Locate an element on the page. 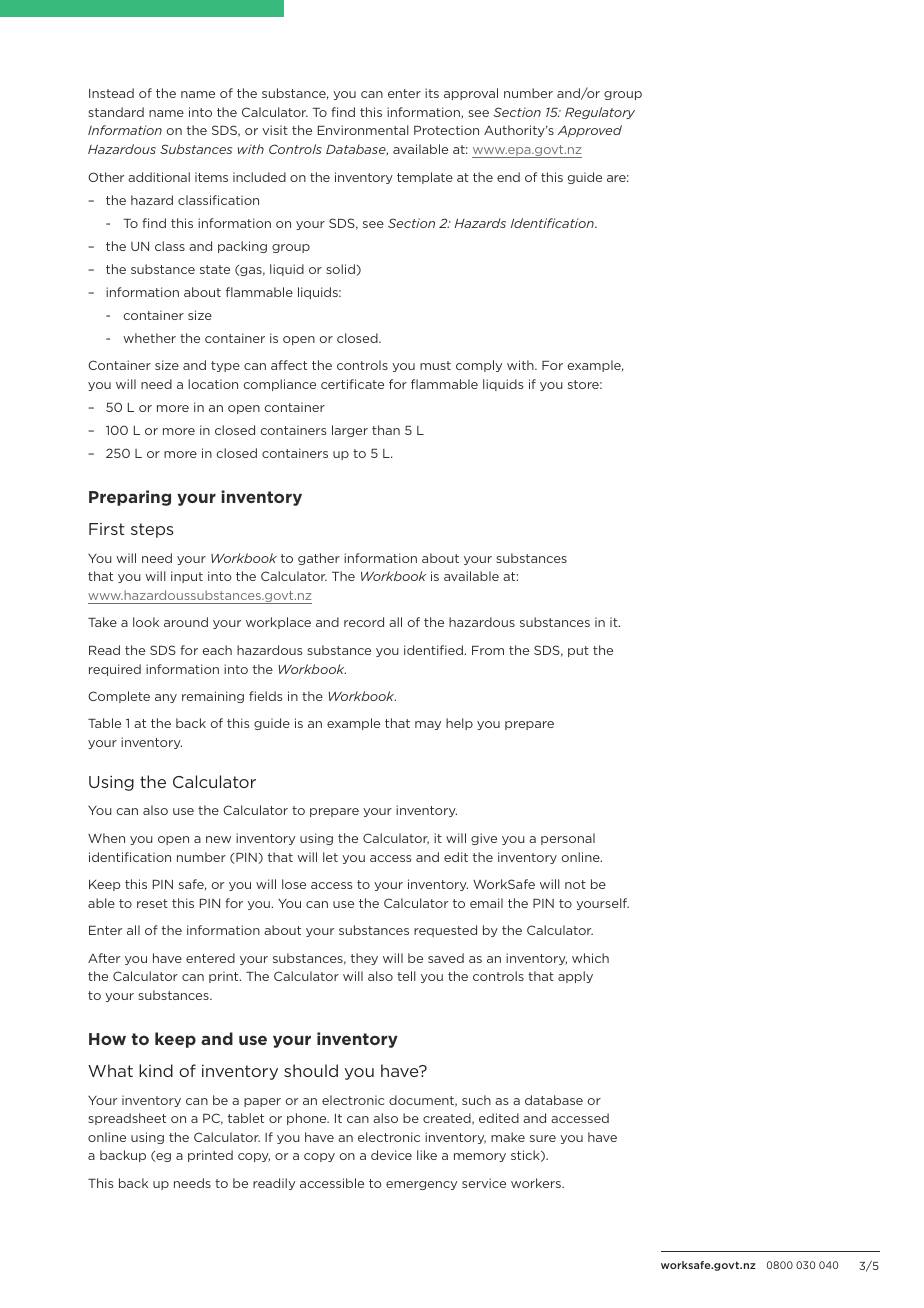  sure is located at coordinates (543, 1138).
